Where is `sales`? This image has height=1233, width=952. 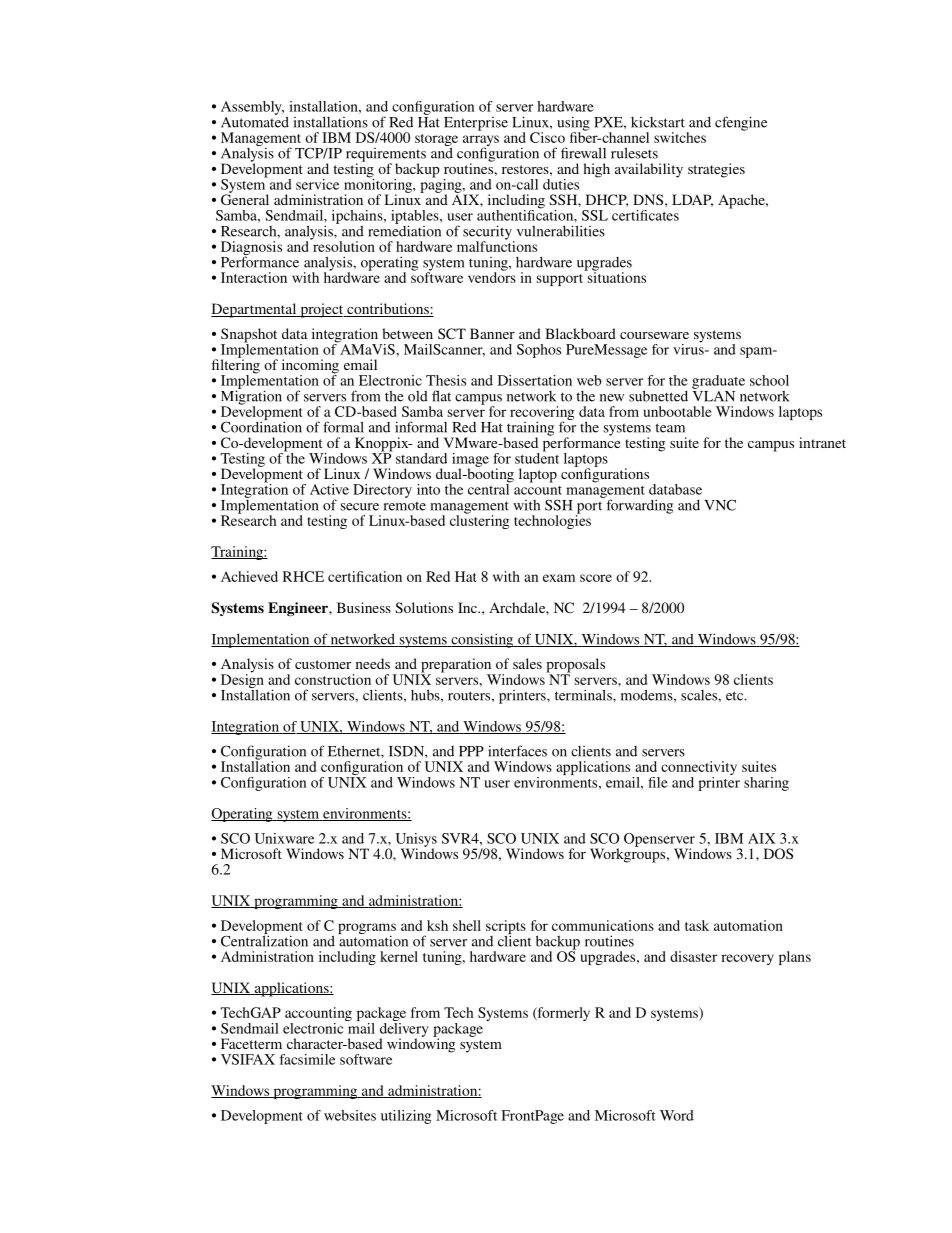 sales is located at coordinates (527, 663).
